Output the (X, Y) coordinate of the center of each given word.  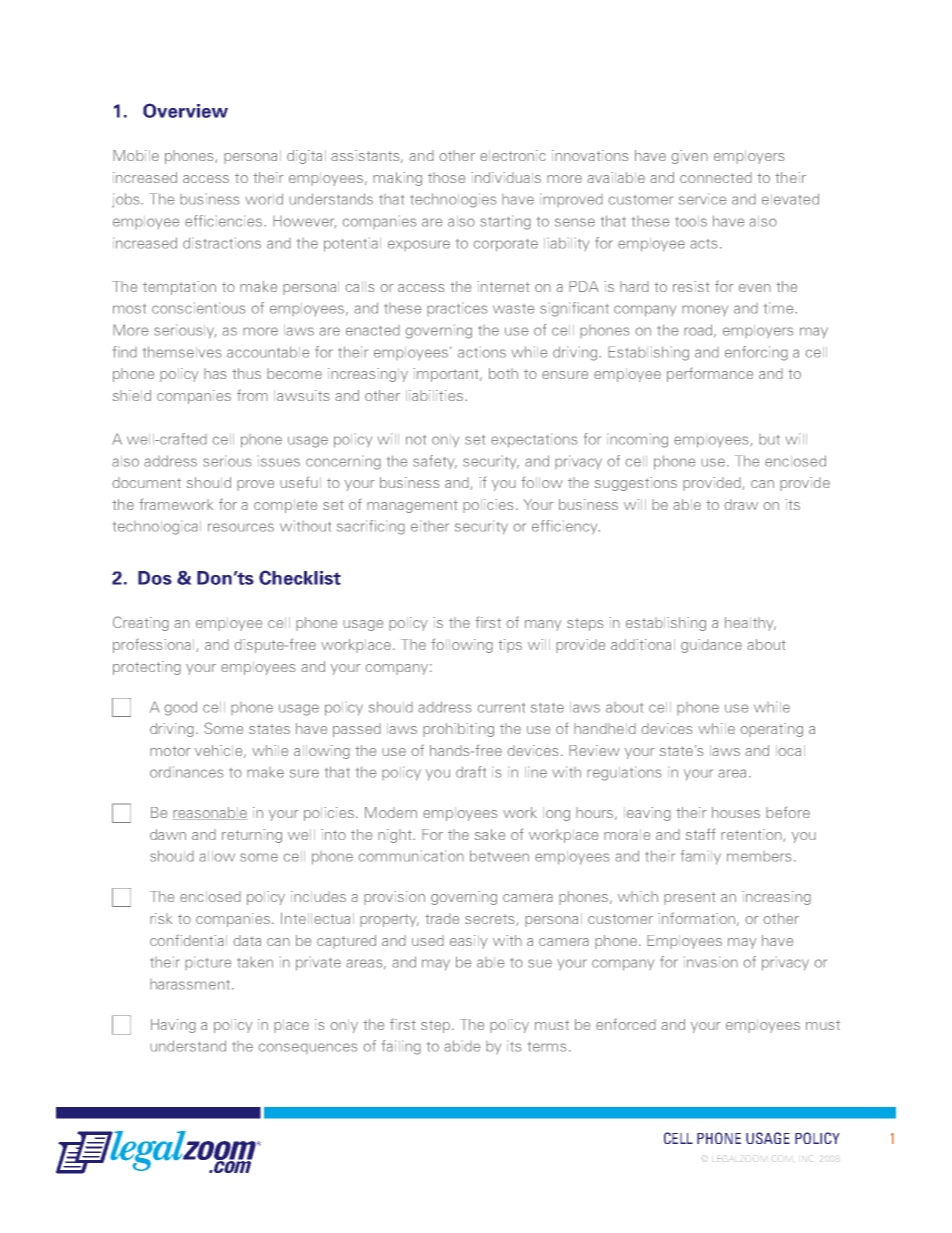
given (689, 157)
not (416, 440)
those (446, 177)
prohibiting (458, 730)
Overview (185, 110)
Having (173, 1026)
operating (771, 730)
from (252, 395)
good (180, 708)
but (769, 439)
